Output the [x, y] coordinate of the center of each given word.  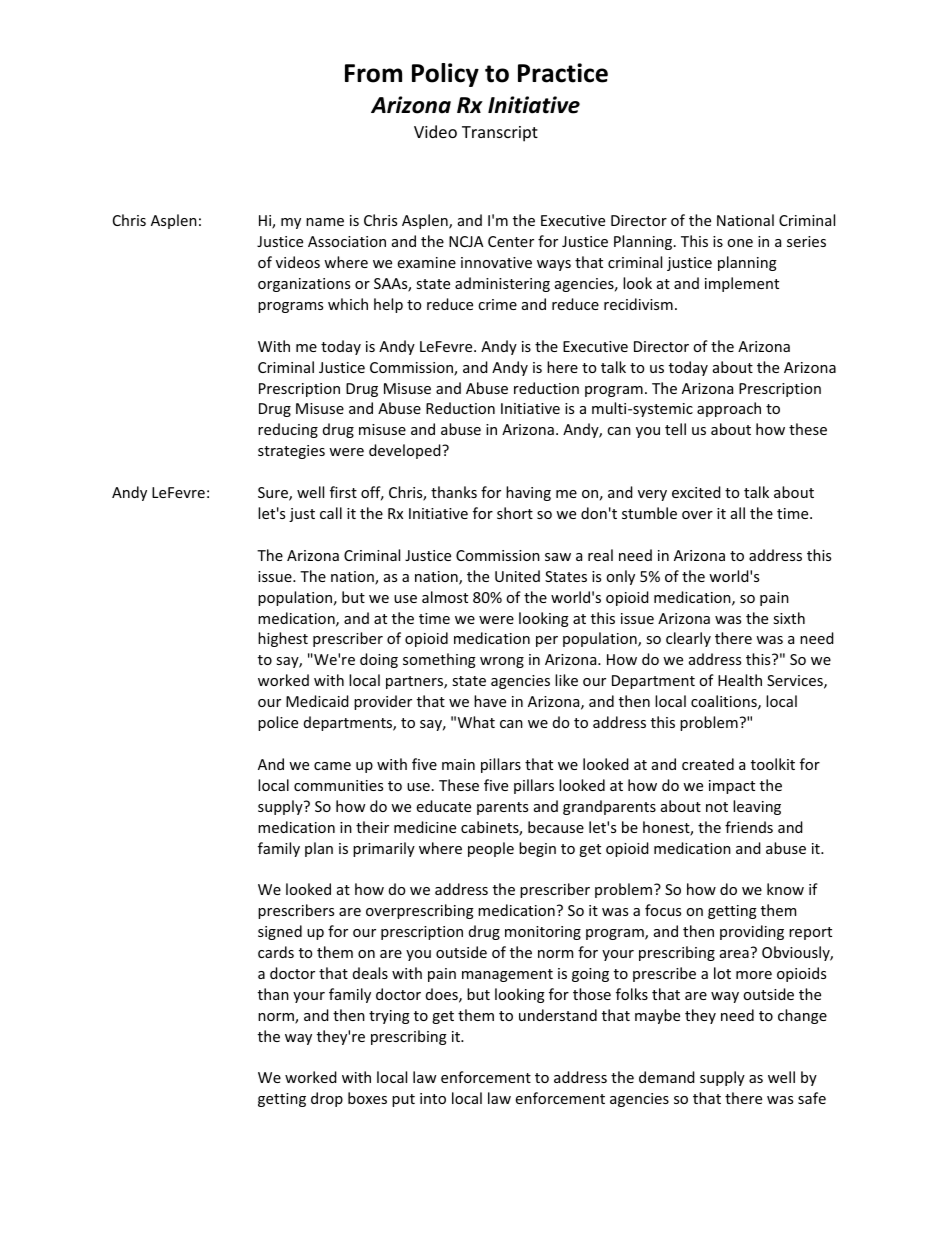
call [331, 513]
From [373, 73]
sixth [789, 618]
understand [558, 1015]
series [806, 241]
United [517, 576]
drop [327, 1099]
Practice [563, 73]
